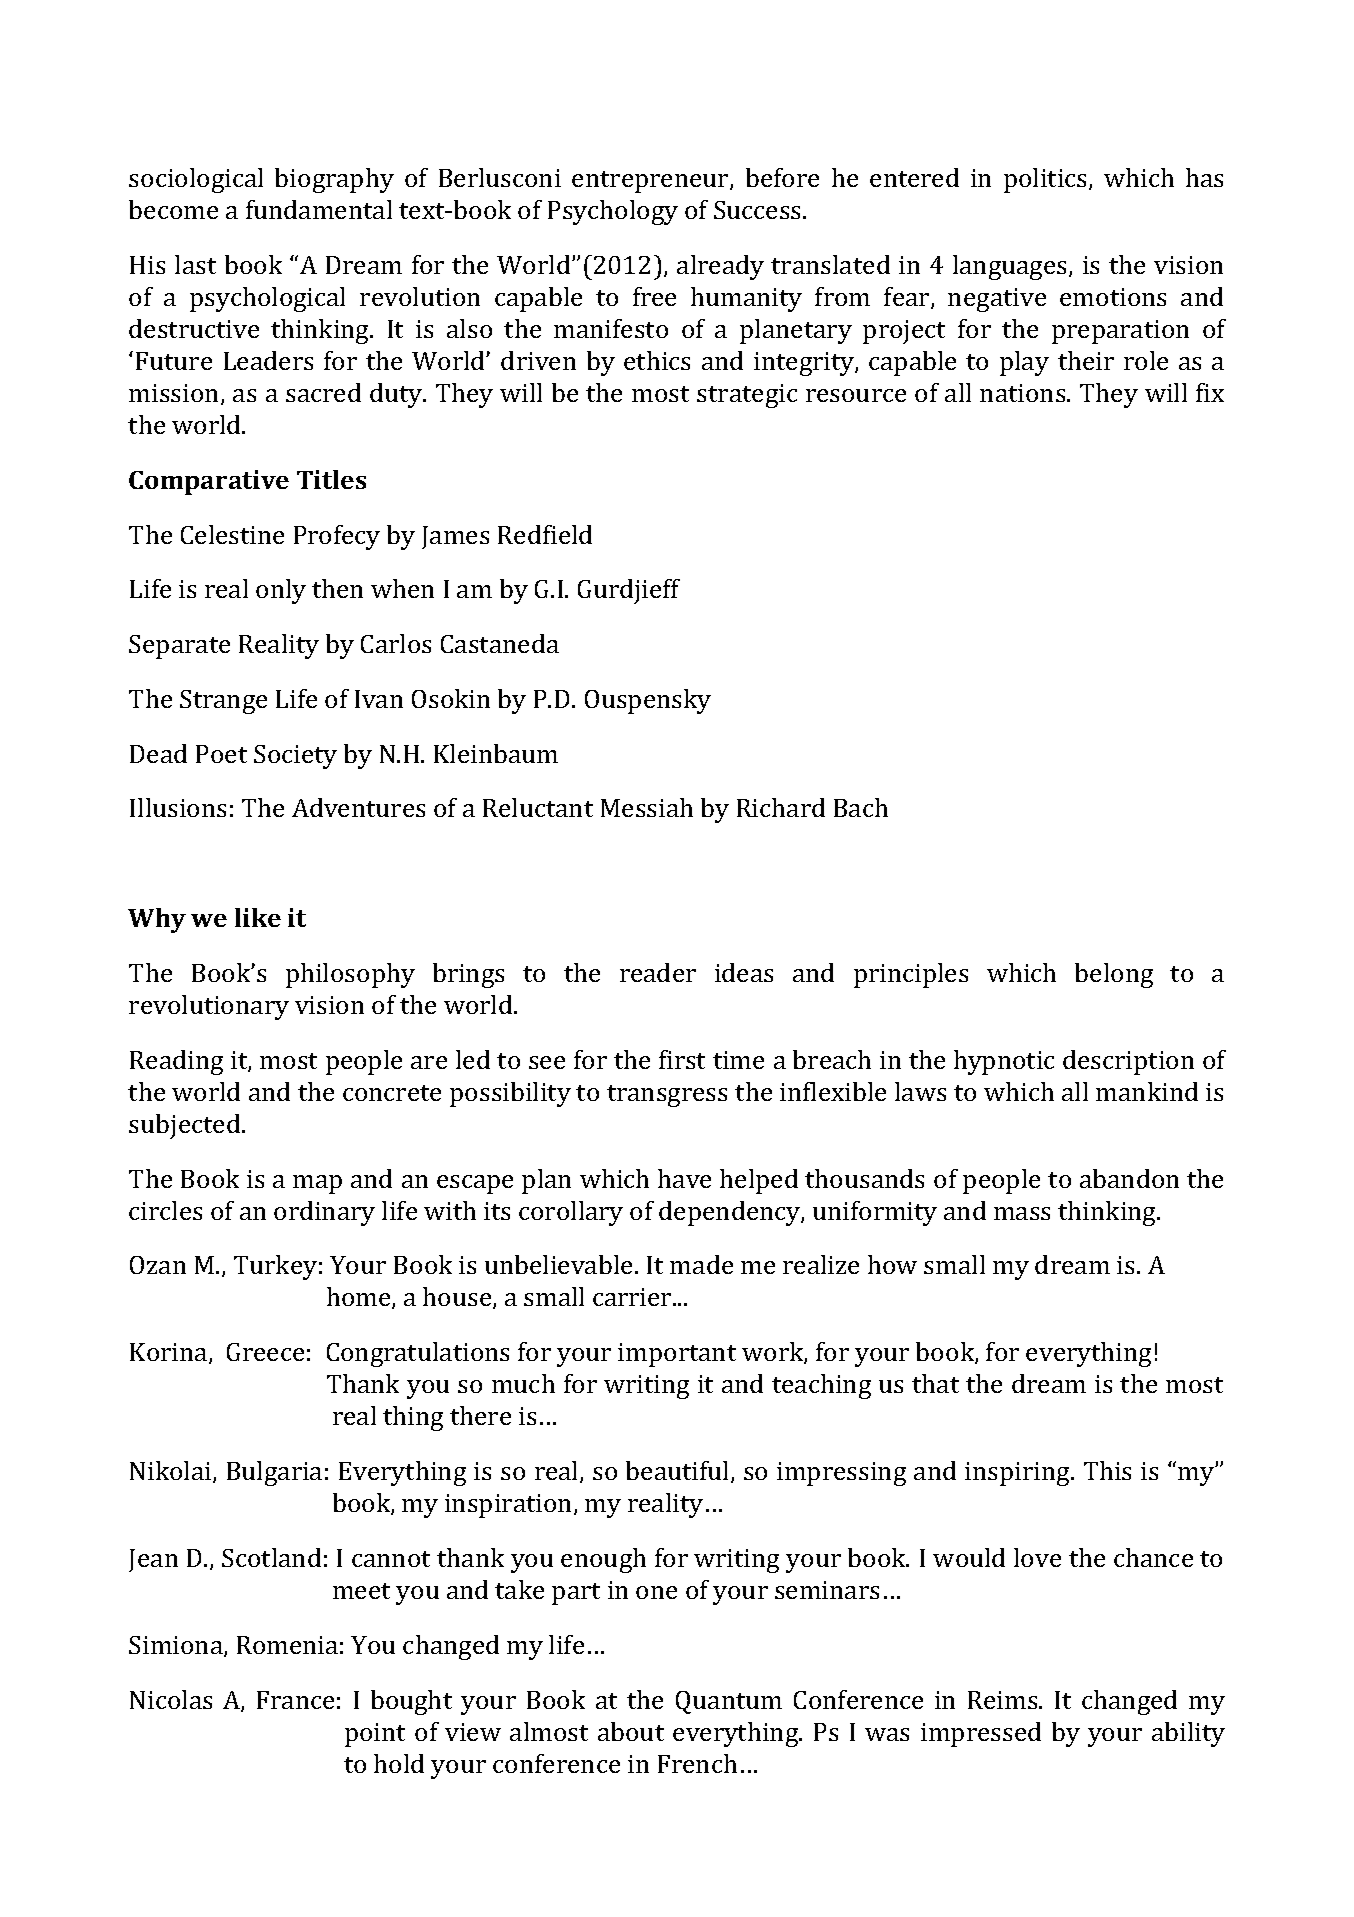 This screenshot has width=1354, height=1917. I want to click on philosophy, so click(350, 975).
